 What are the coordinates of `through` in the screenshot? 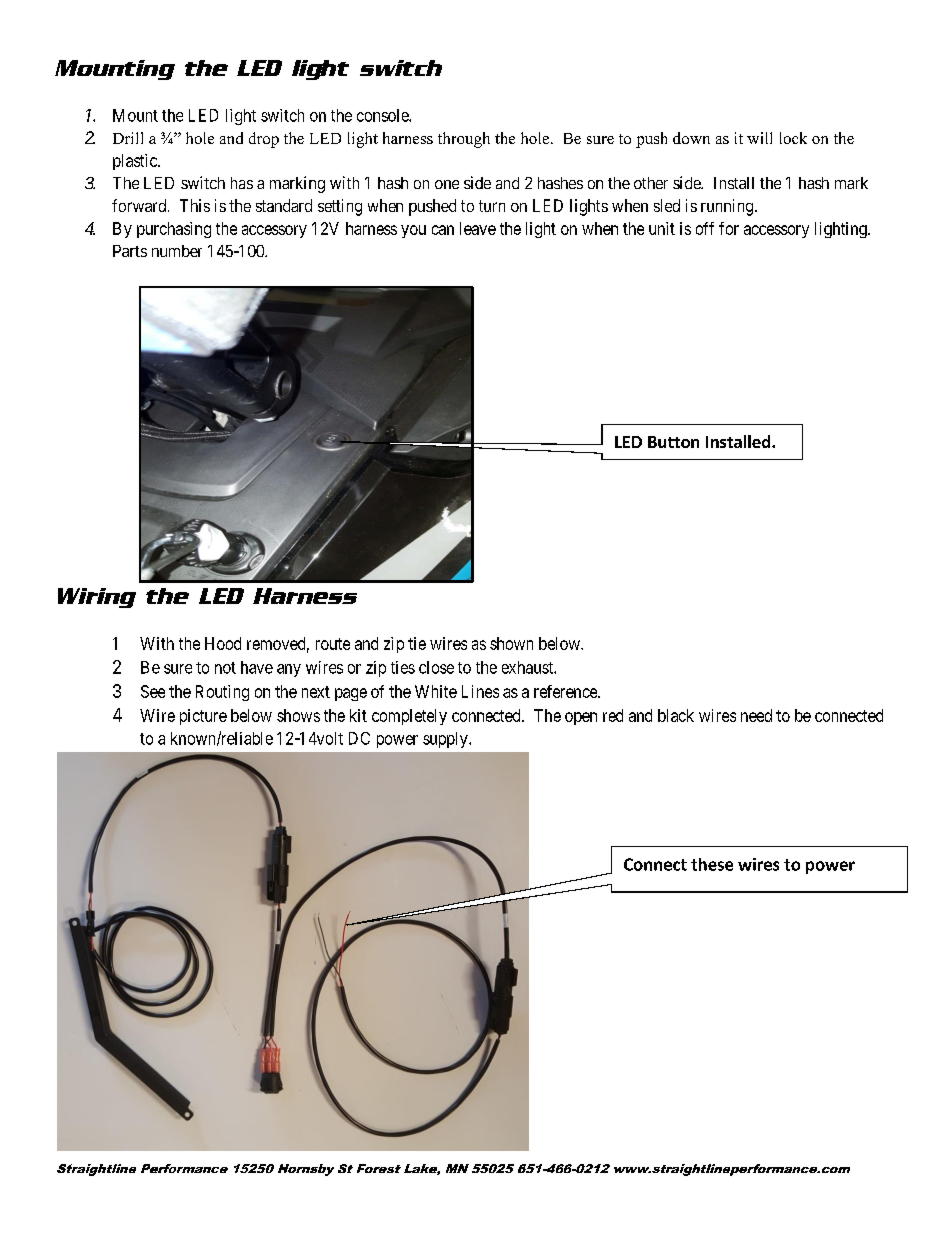 It's located at (464, 140).
